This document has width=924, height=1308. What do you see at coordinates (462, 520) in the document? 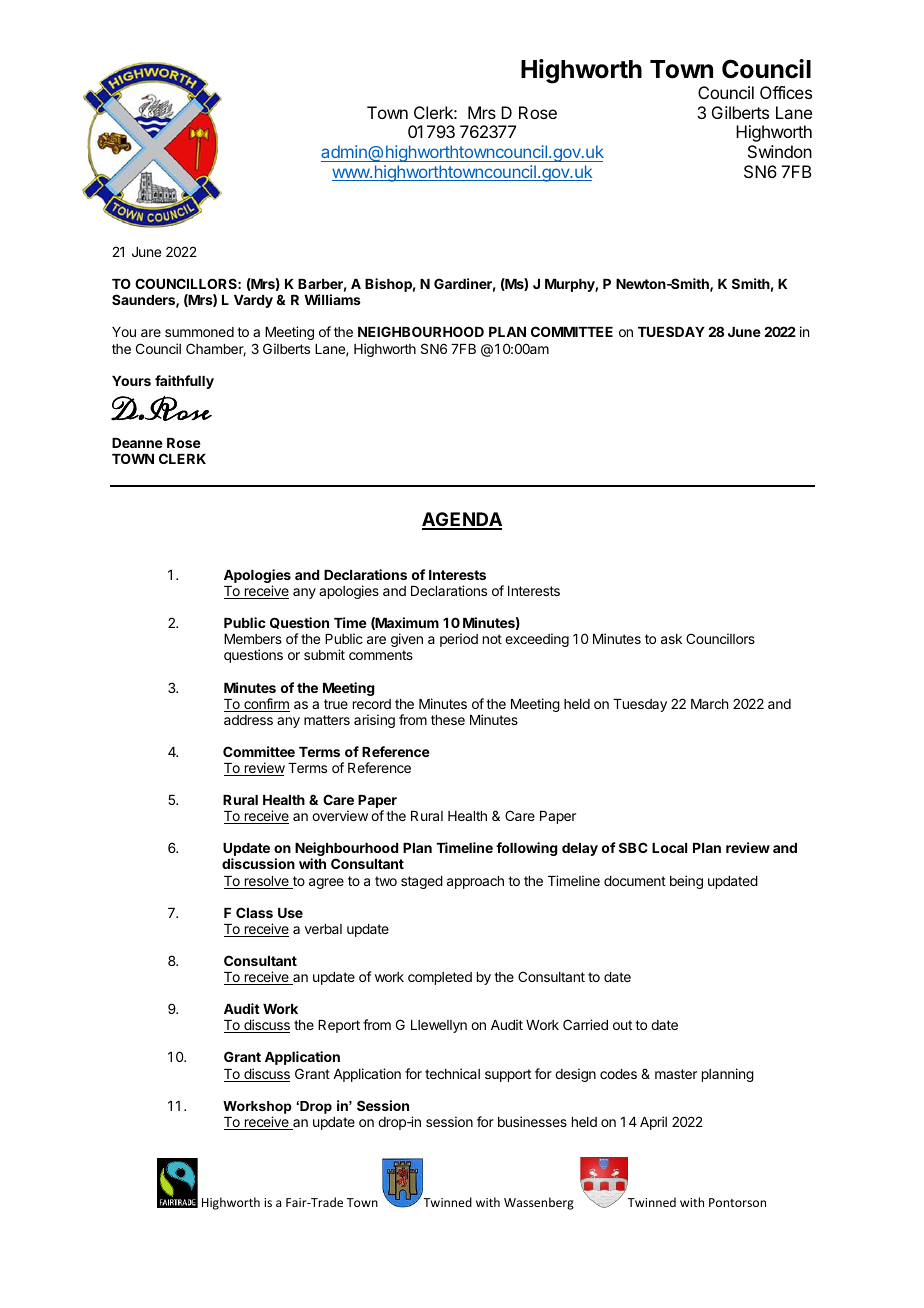
I see `AGENDA` at bounding box center [462, 520].
